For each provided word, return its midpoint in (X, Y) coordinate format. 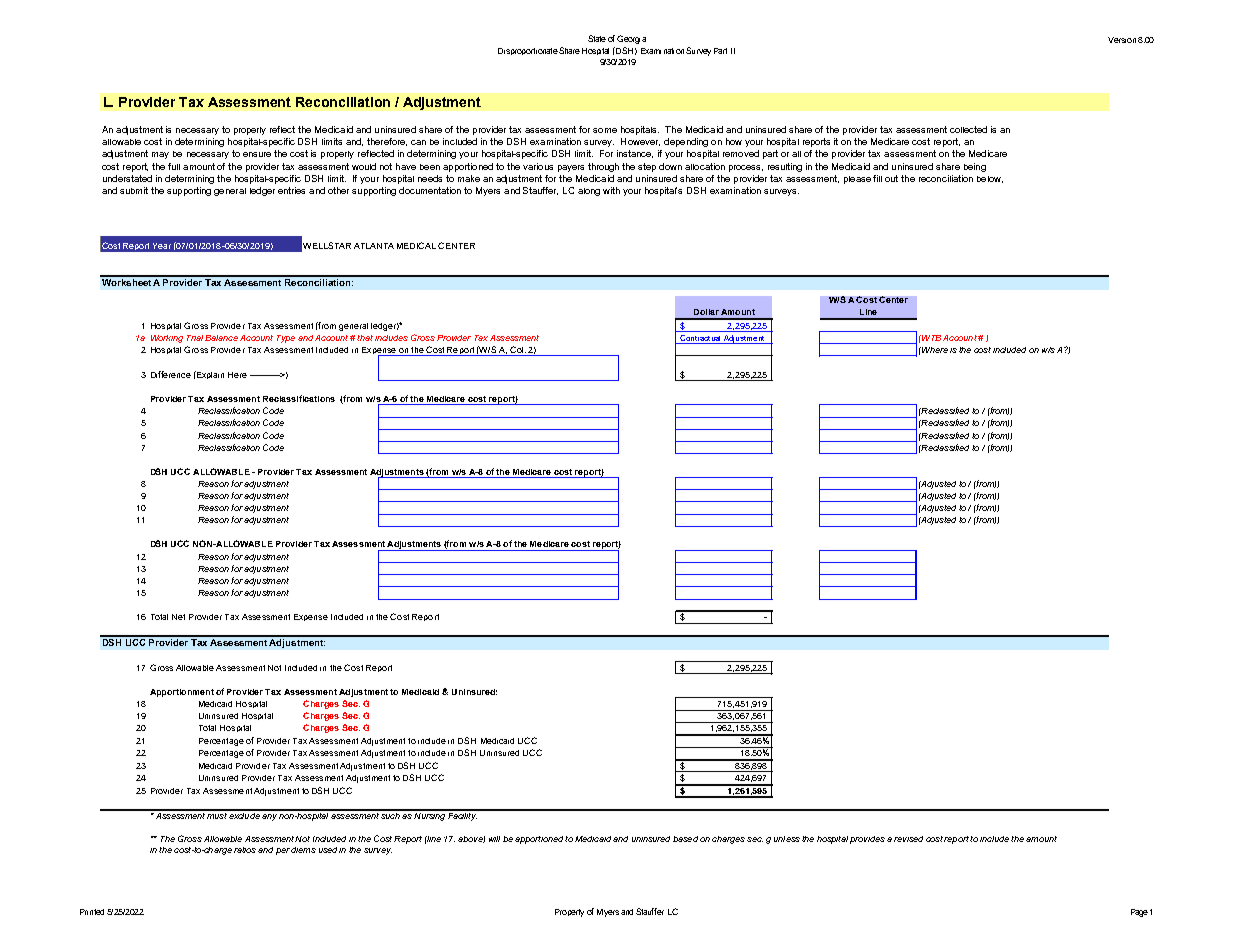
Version (1122, 40)
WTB (930, 338)
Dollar (706, 312)
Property (569, 913)
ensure (257, 154)
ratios (245, 850)
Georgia (631, 39)
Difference (171, 374)
